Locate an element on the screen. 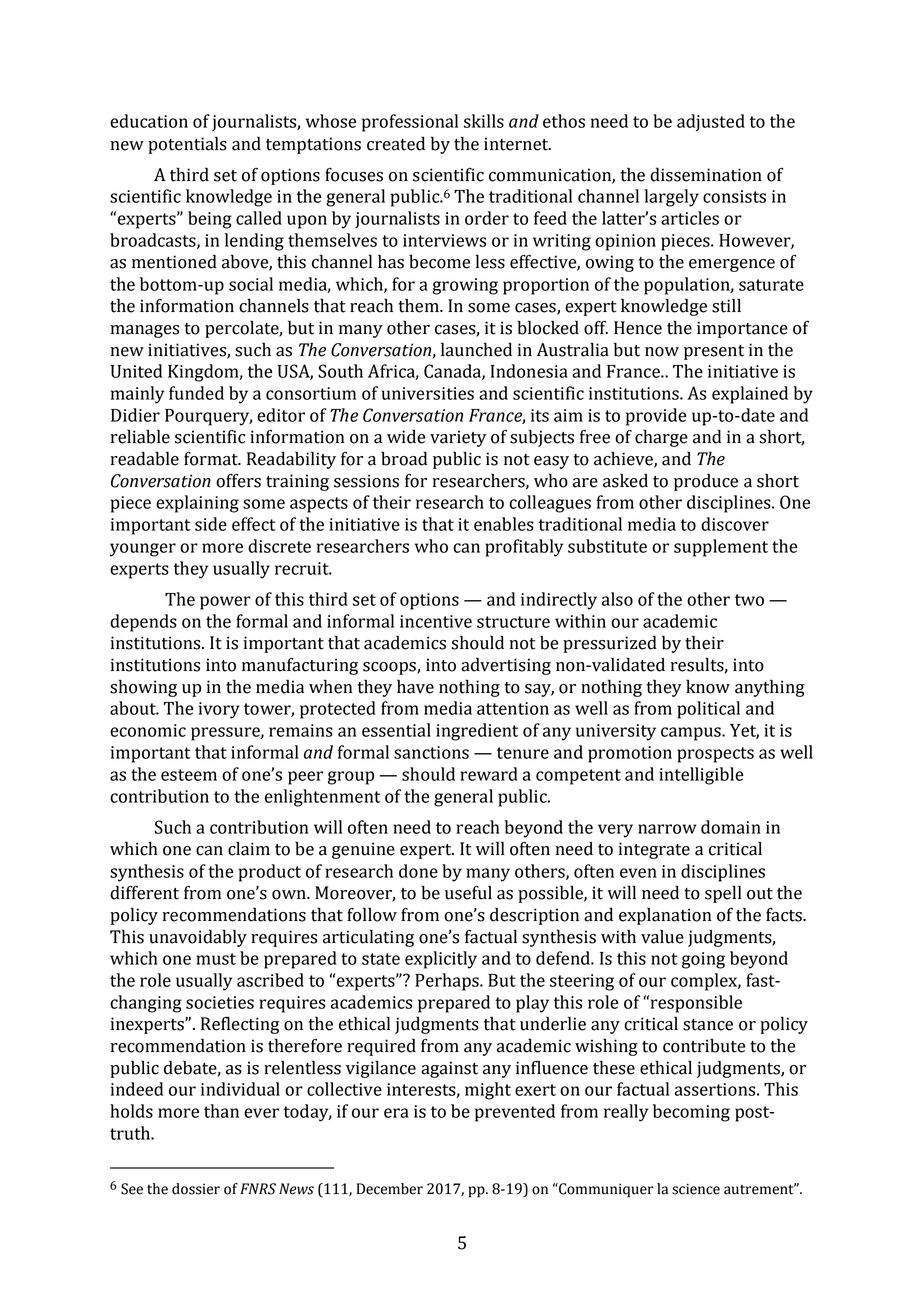 This screenshot has height=1308, width=924. dossier is located at coordinates (196, 1189).
